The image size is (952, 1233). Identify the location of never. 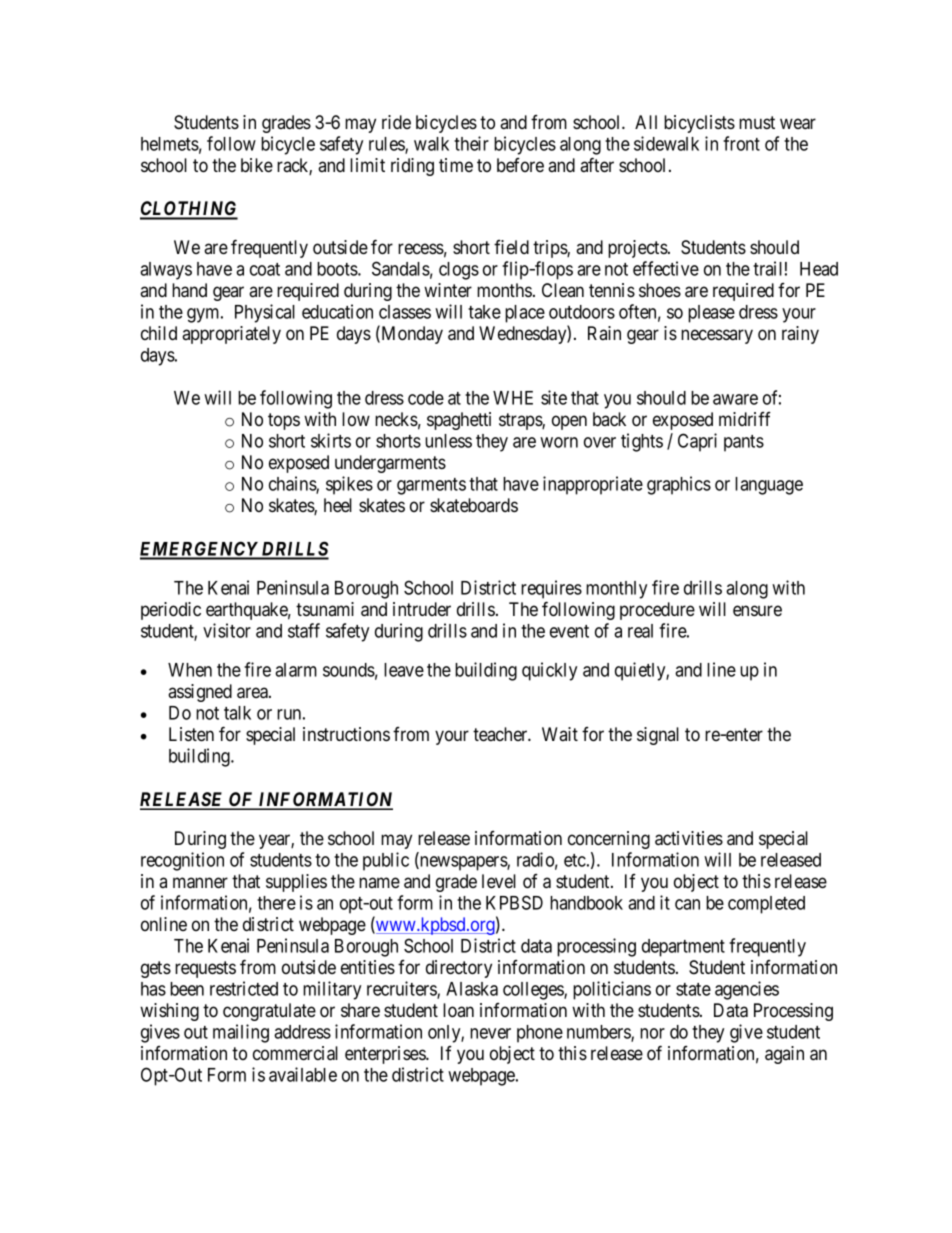
(490, 1033).
